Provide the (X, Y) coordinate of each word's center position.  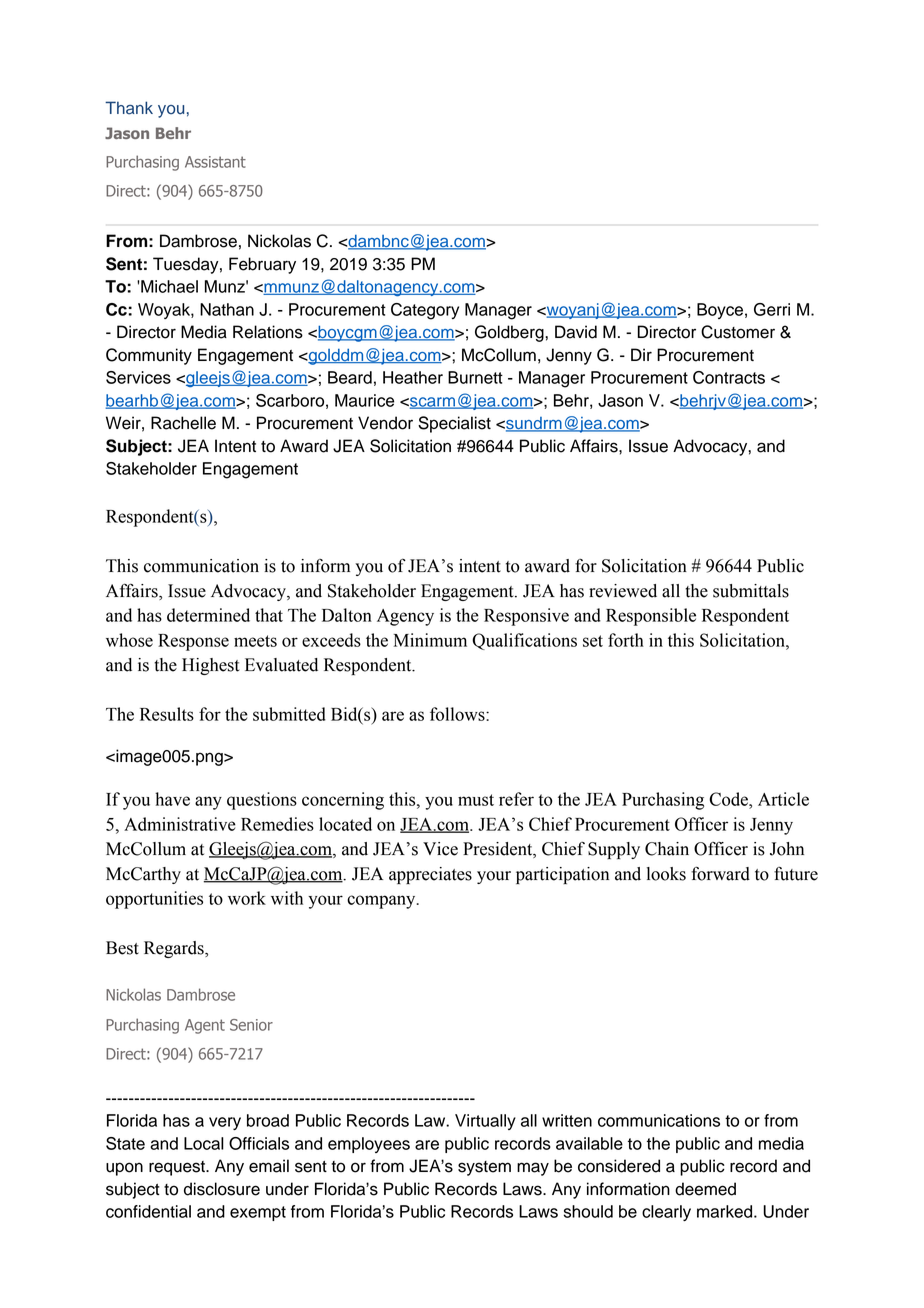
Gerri (772, 309)
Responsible (651, 617)
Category (425, 311)
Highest (211, 666)
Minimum (430, 640)
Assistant (215, 162)
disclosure (222, 1189)
